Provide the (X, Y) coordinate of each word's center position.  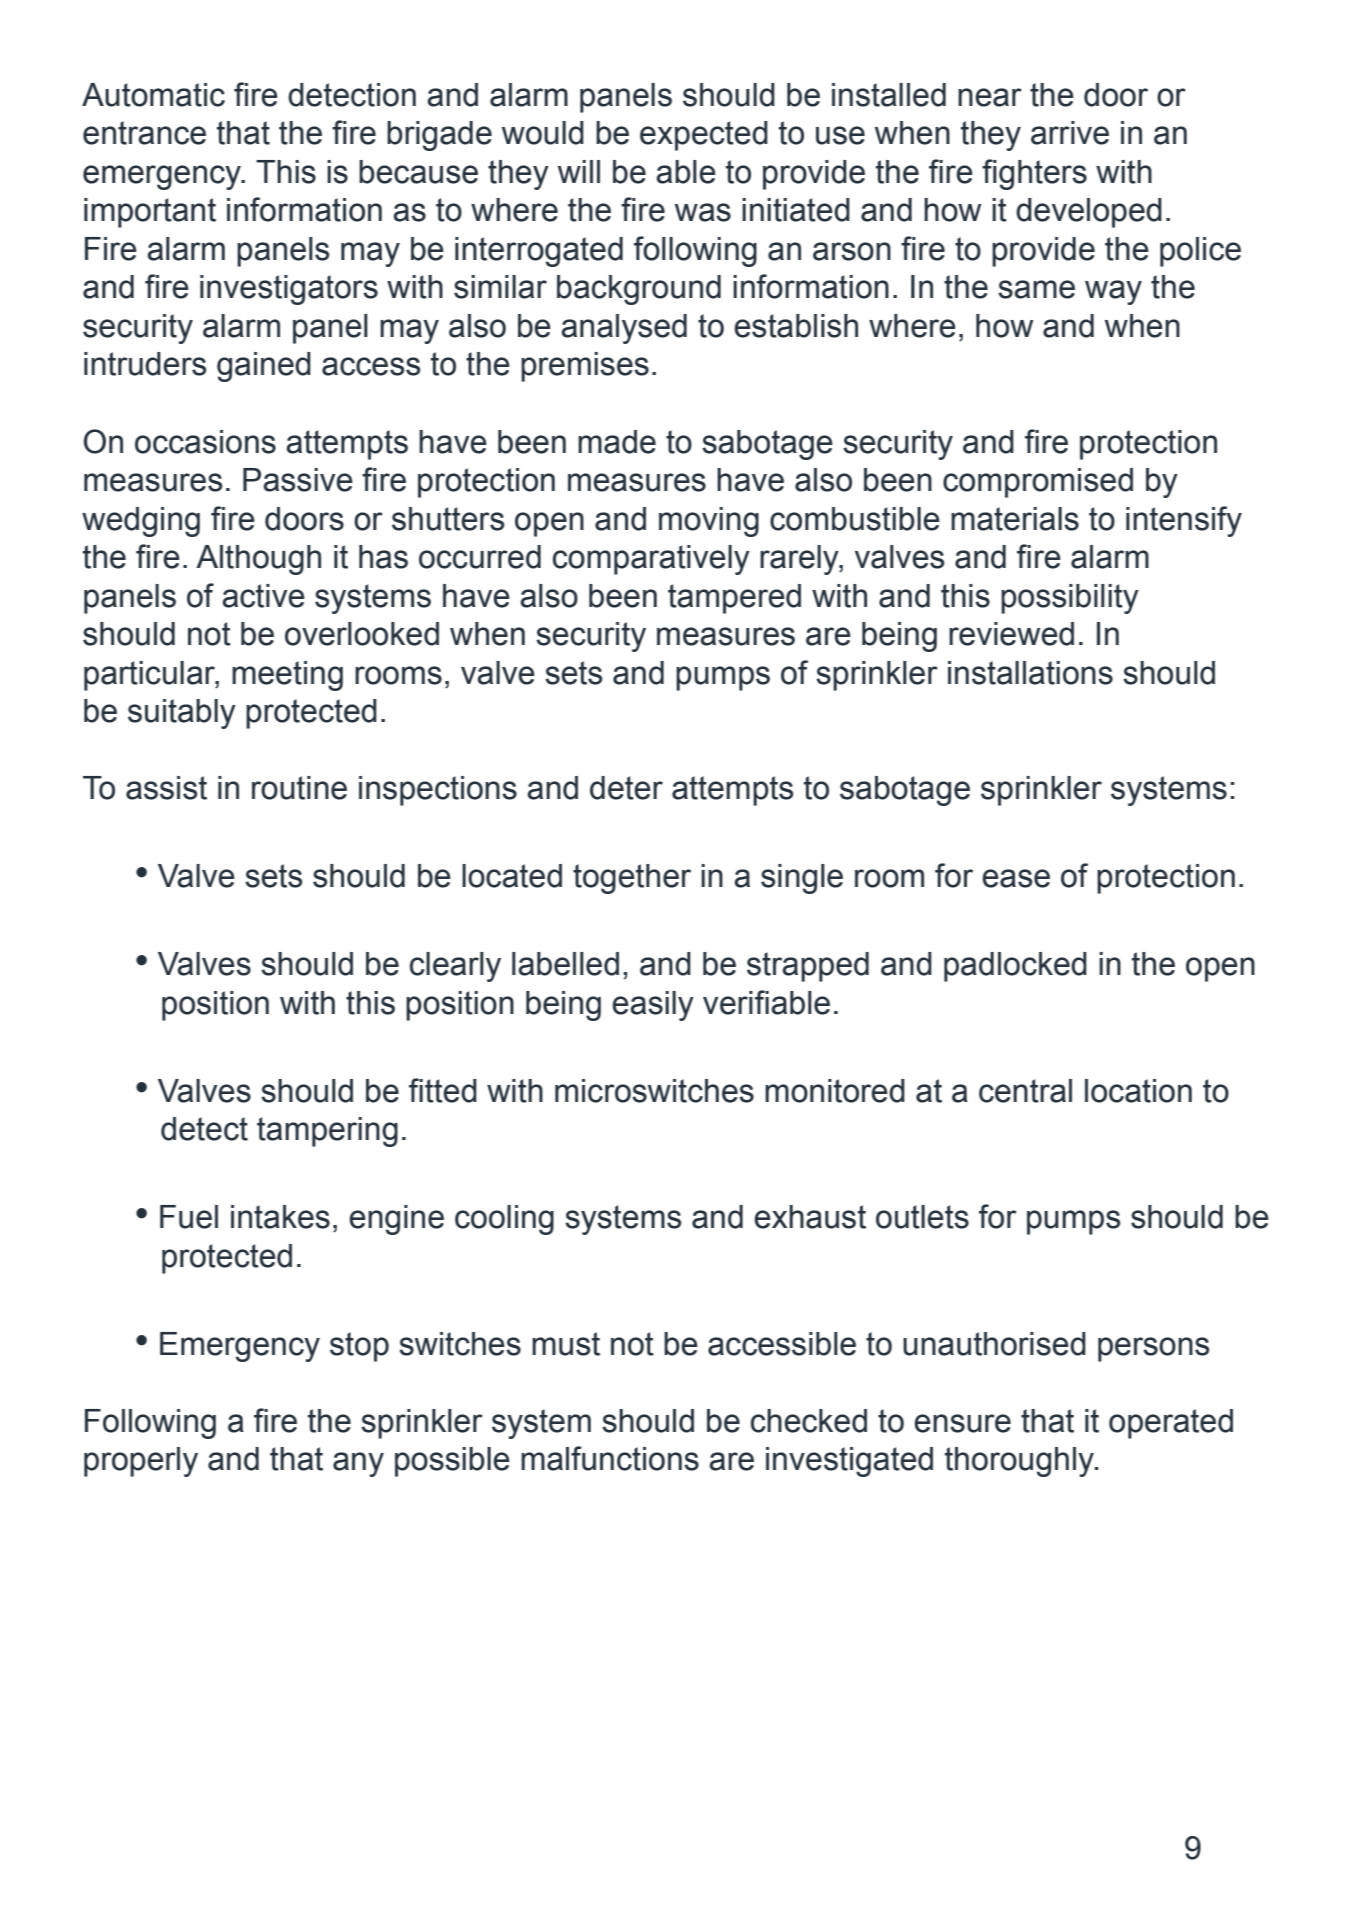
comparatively (651, 560)
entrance (144, 133)
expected (704, 136)
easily (653, 1006)
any (358, 1464)
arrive (1070, 133)
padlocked (1015, 967)
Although (258, 560)
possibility (1070, 599)
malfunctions (610, 1458)
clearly (455, 967)
